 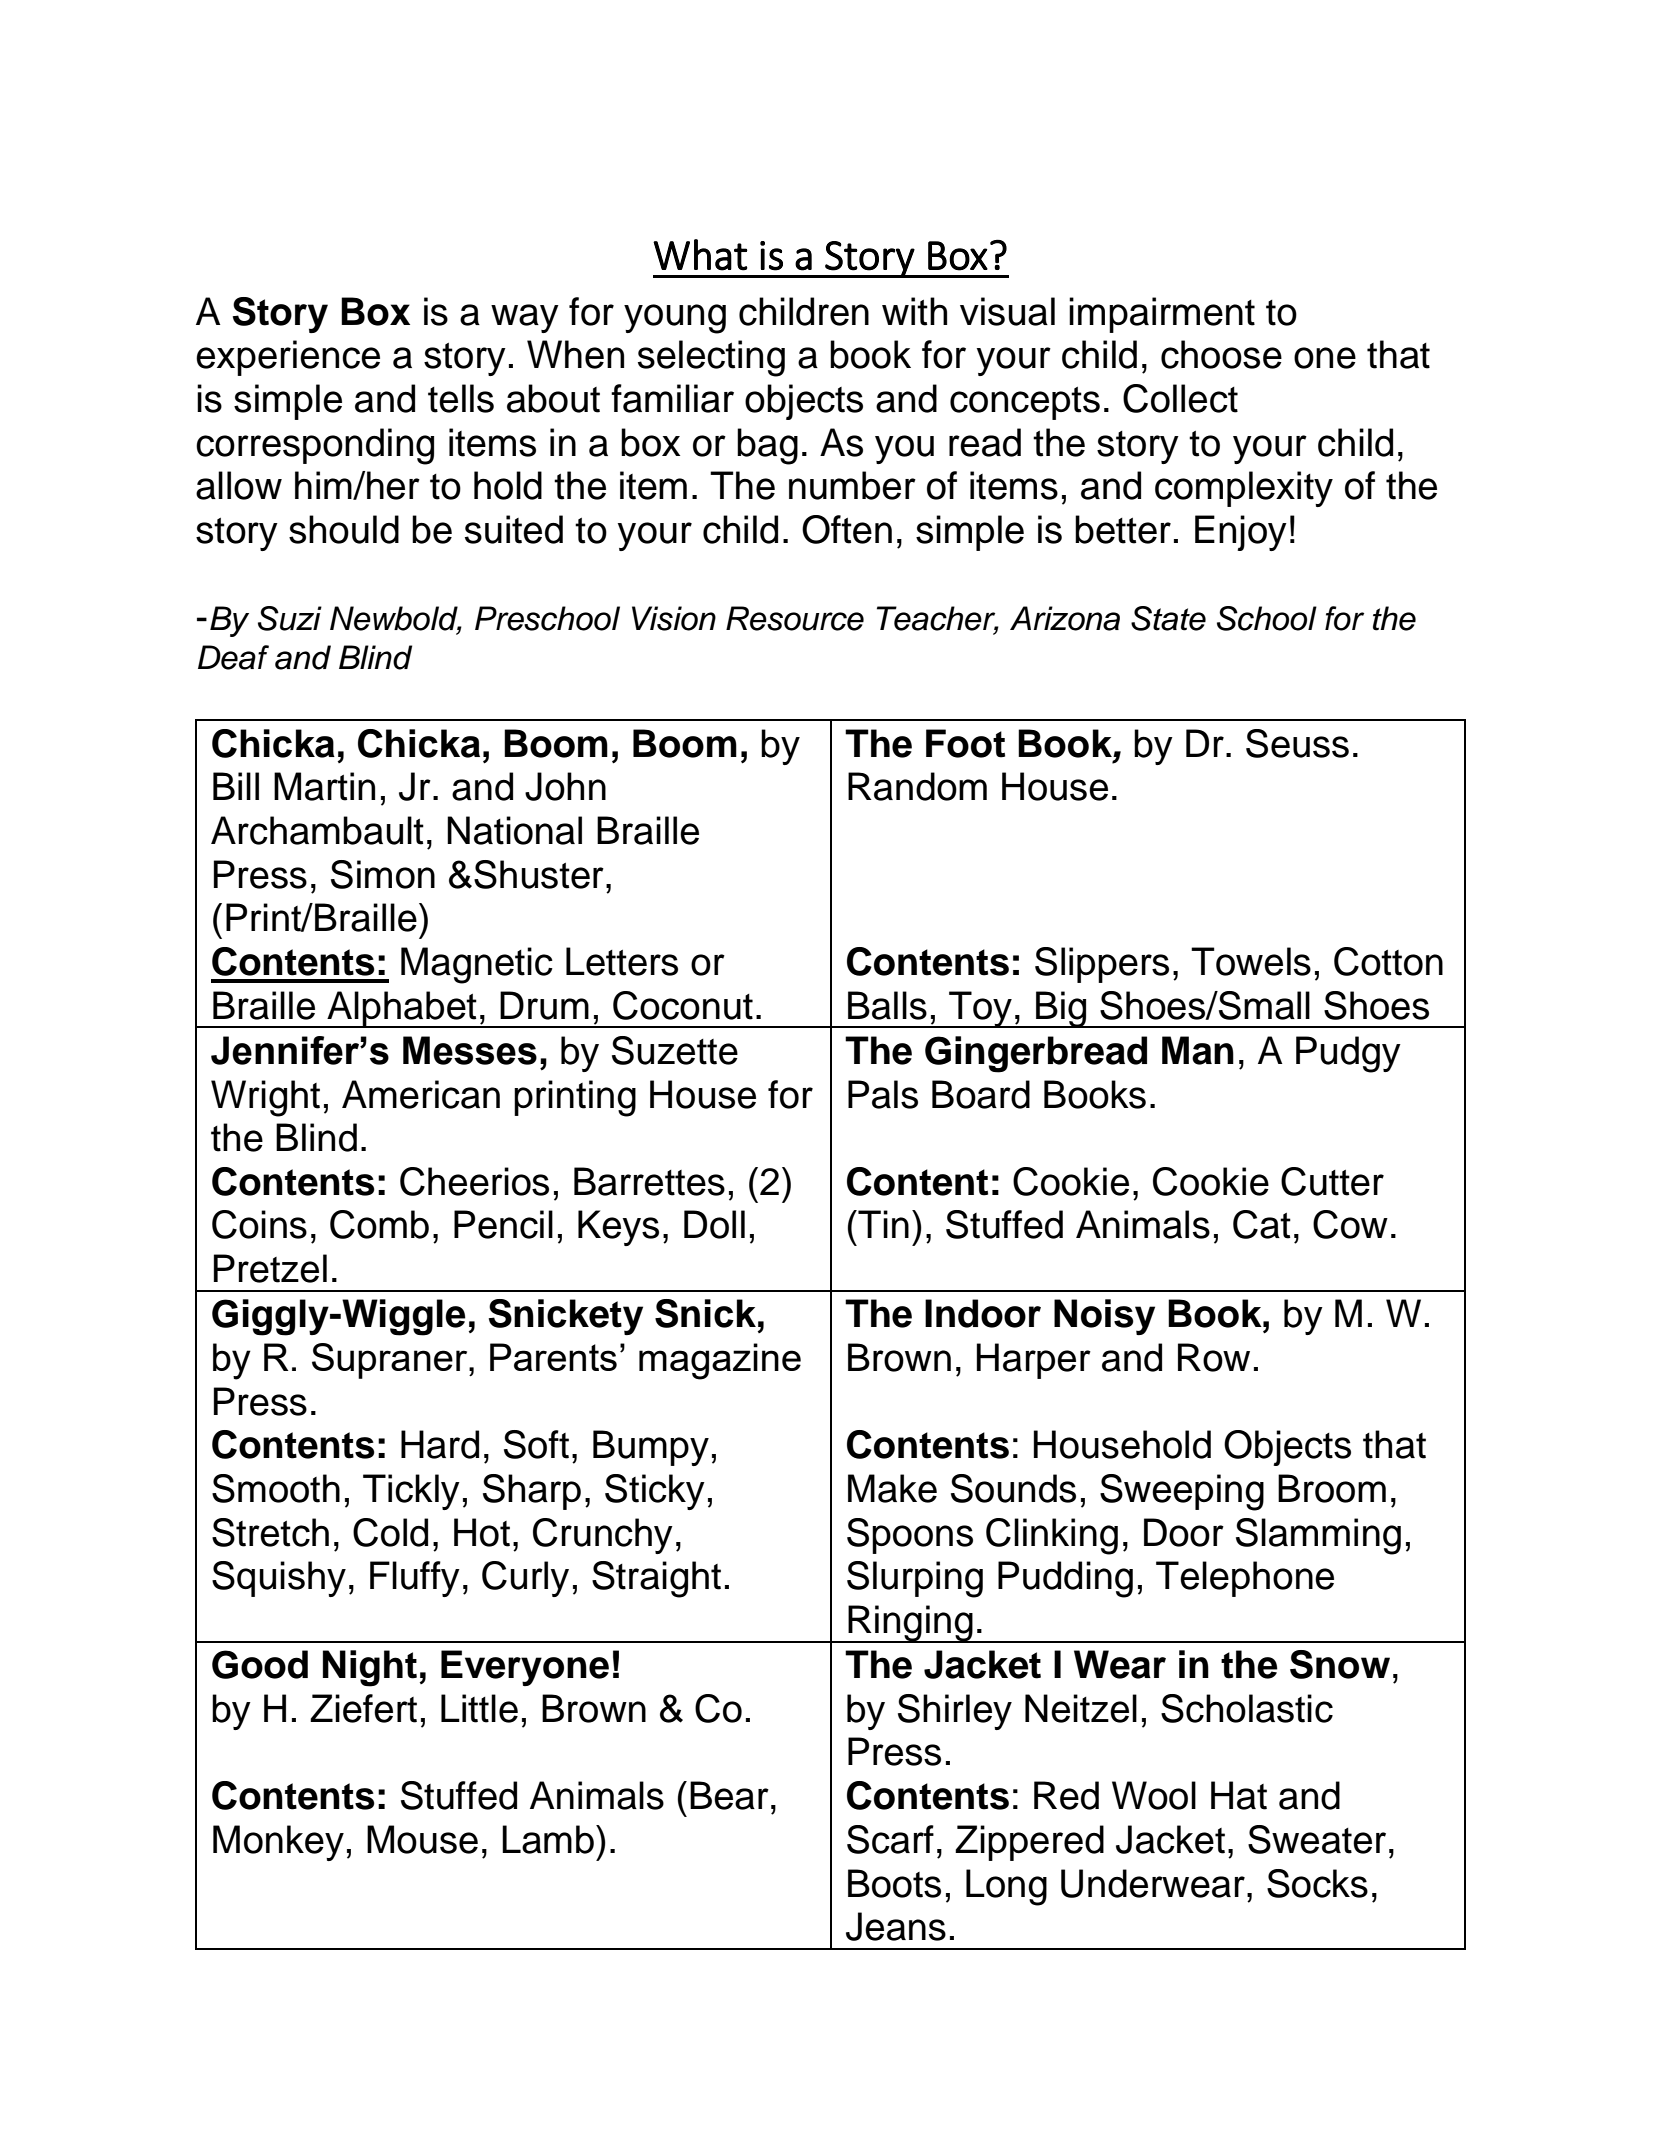 I want to click on Seuss, so click(x=1297, y=743).
